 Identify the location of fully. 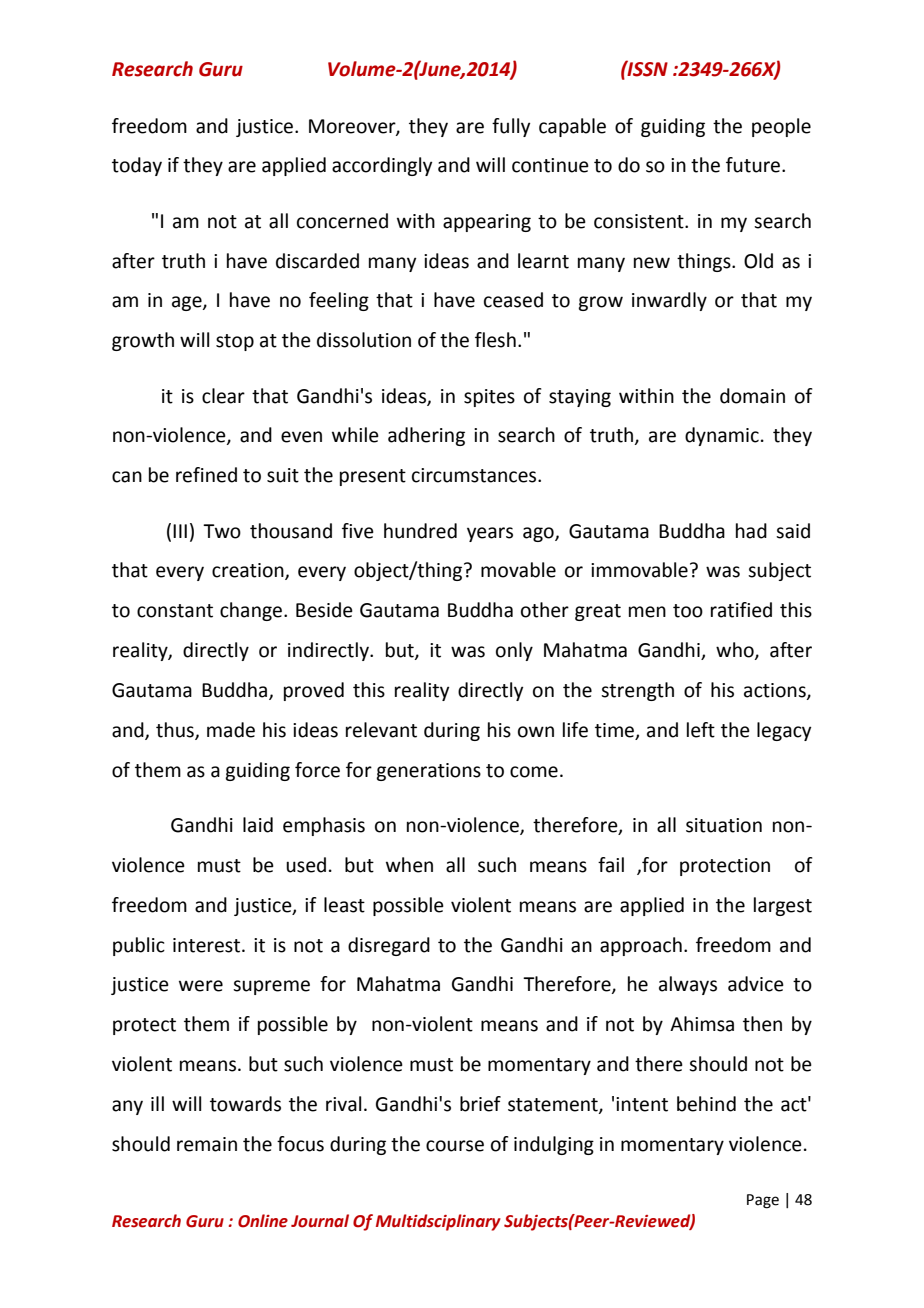
(511, 127).
